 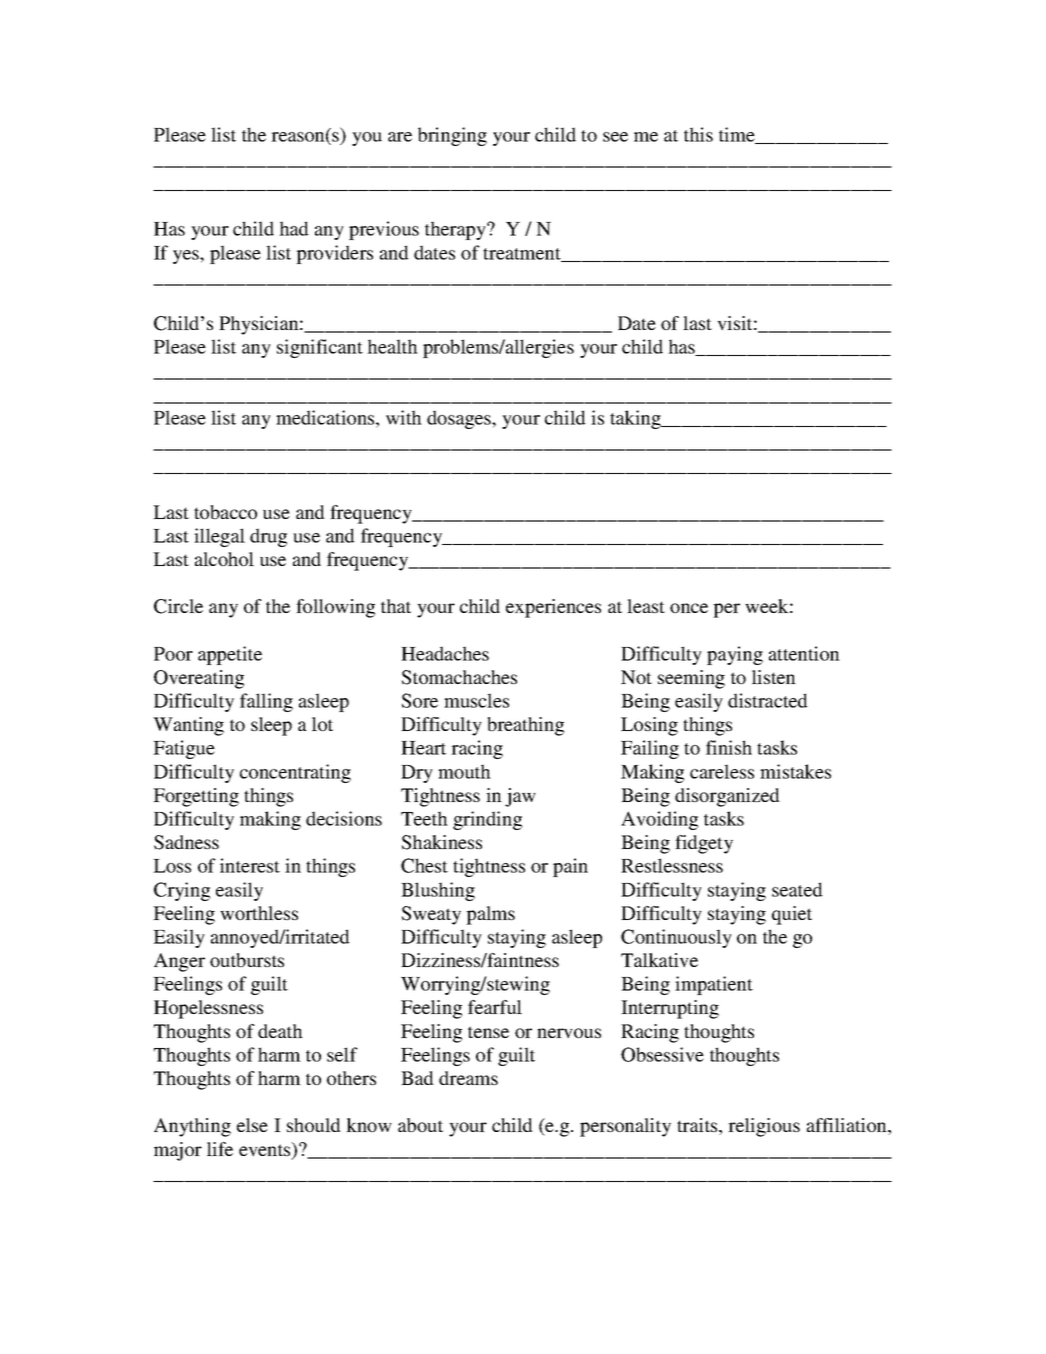 What do you see at coordinates (452, 136) in the image?
I see `bringing` at bounding box center [452, 136].
